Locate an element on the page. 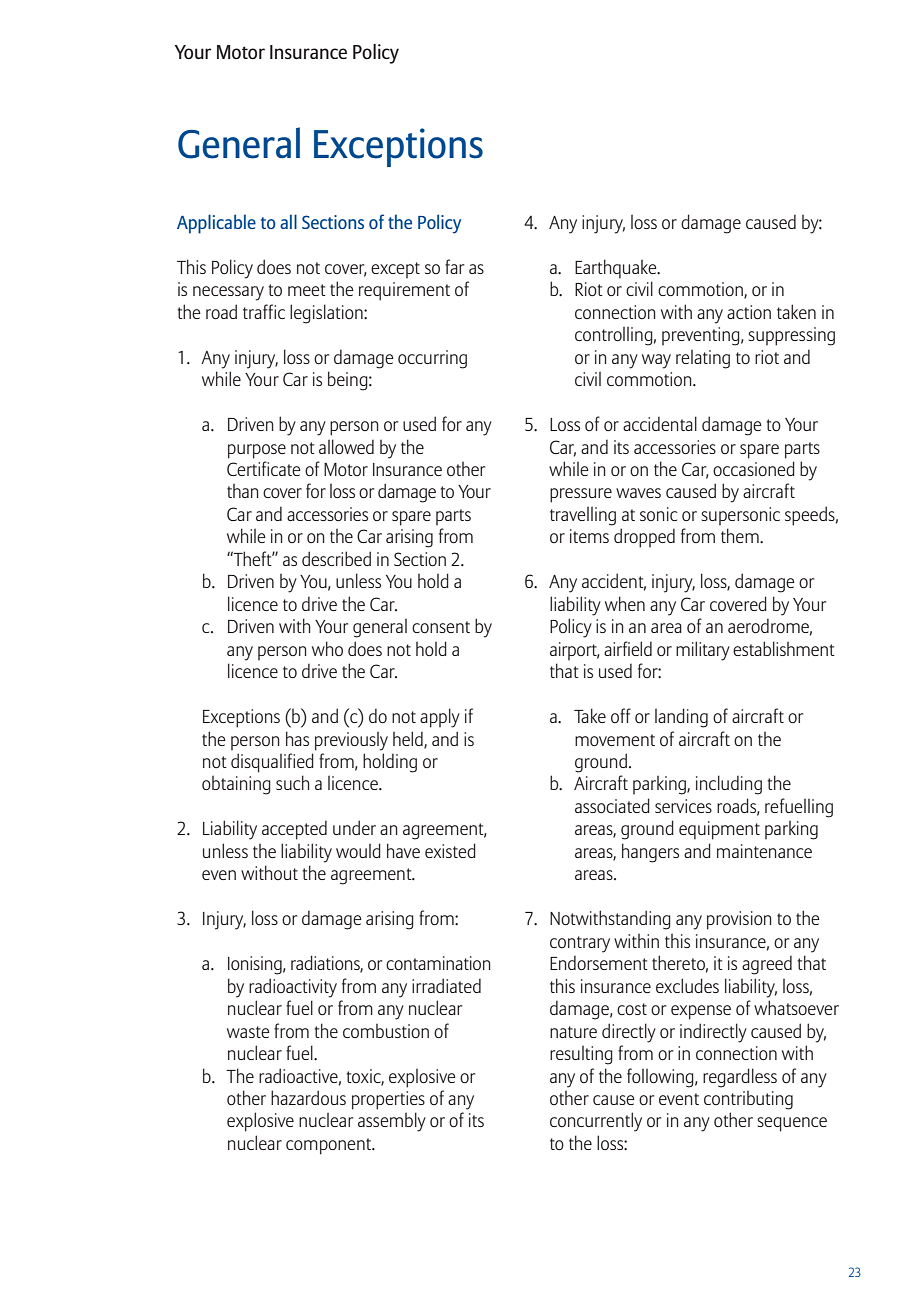  military is located at coordinates (703, 651).
